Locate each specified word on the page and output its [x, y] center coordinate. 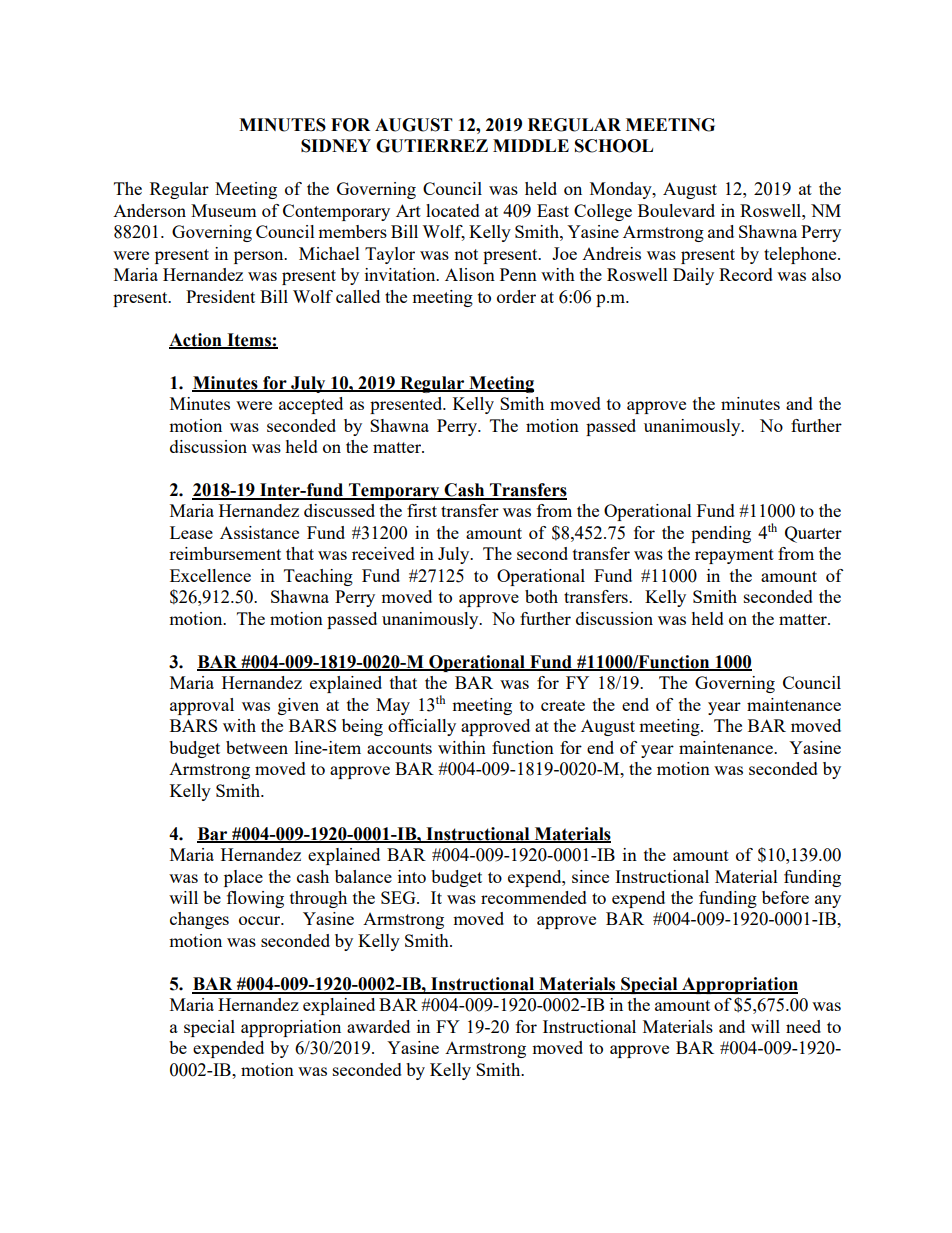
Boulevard [676, 210]
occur [261, 920]
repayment [734, 556]
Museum [224, 210]
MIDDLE [531, 145]
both [541, 596]
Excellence [210, 575]
